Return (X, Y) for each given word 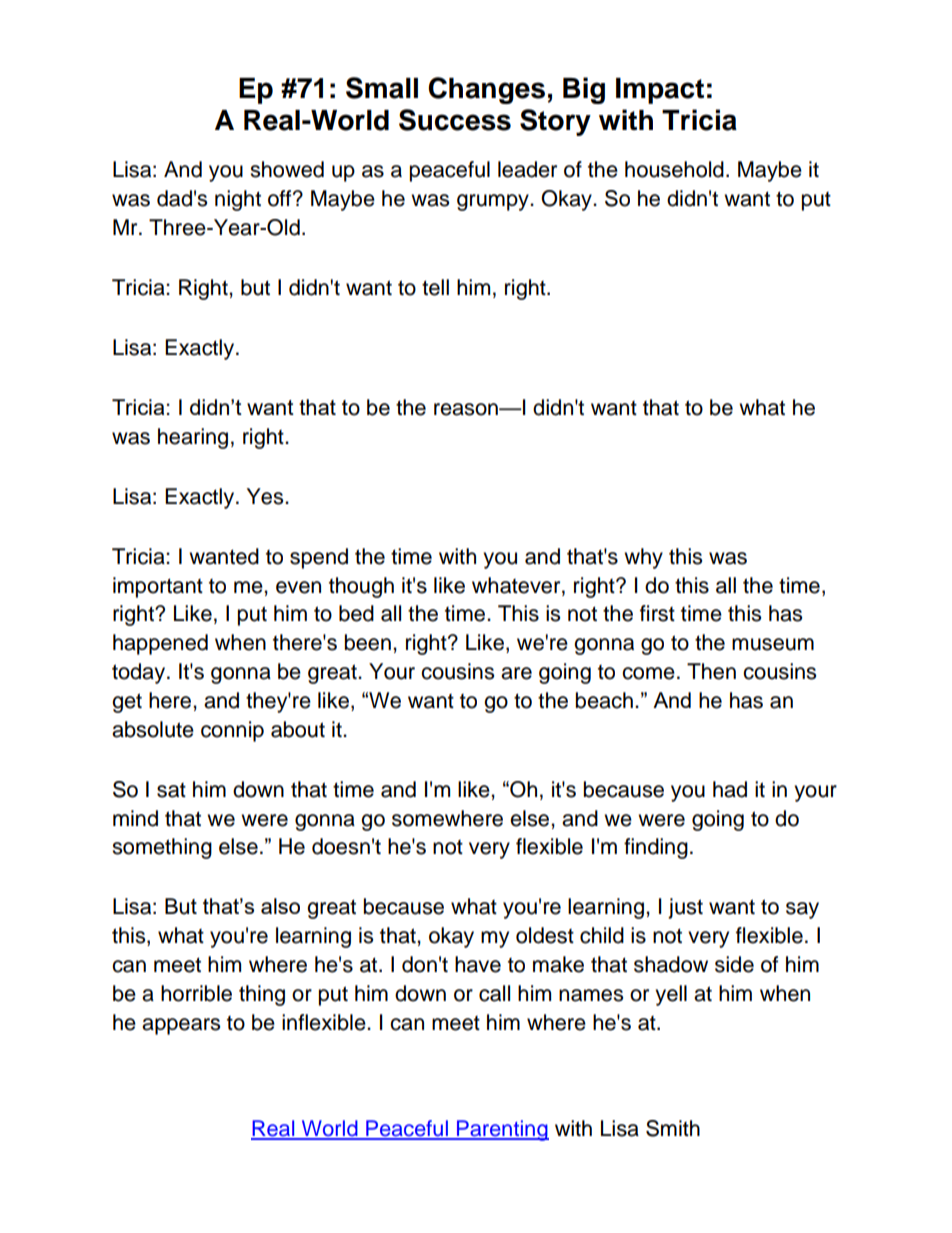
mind (135, 818)
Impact (660, 91)
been (368, 642)
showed (287, 169)
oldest (545, 935)
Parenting (502, 1130)
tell (435, 287)
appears (181, 1026)
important (158, 587)
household (674, 169)
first (657, 613)
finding (656, 848)
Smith (673, 1128)
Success (455, 120)
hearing (193, 438)
